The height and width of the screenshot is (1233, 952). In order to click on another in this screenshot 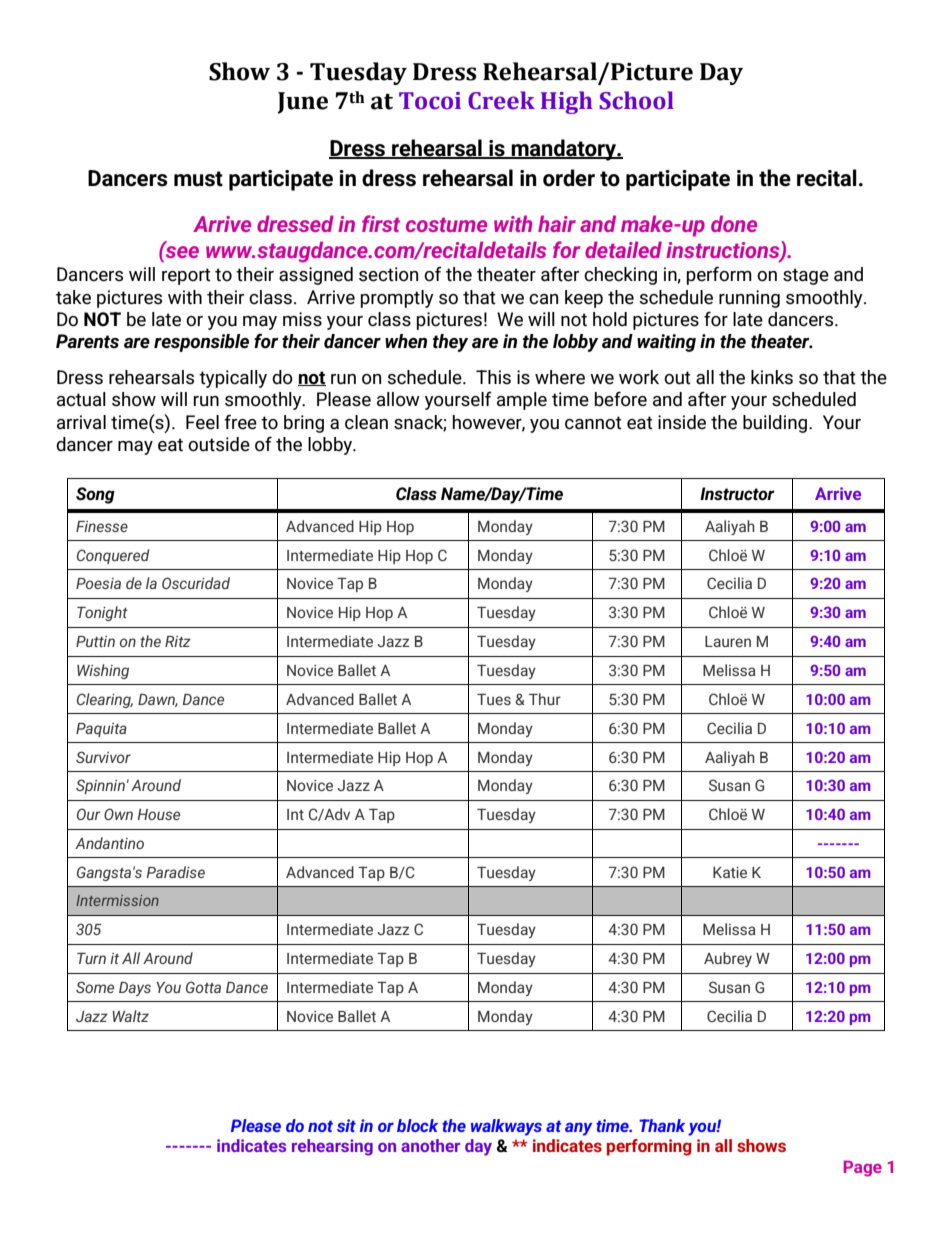, I will do `click(430, 1145)`.
